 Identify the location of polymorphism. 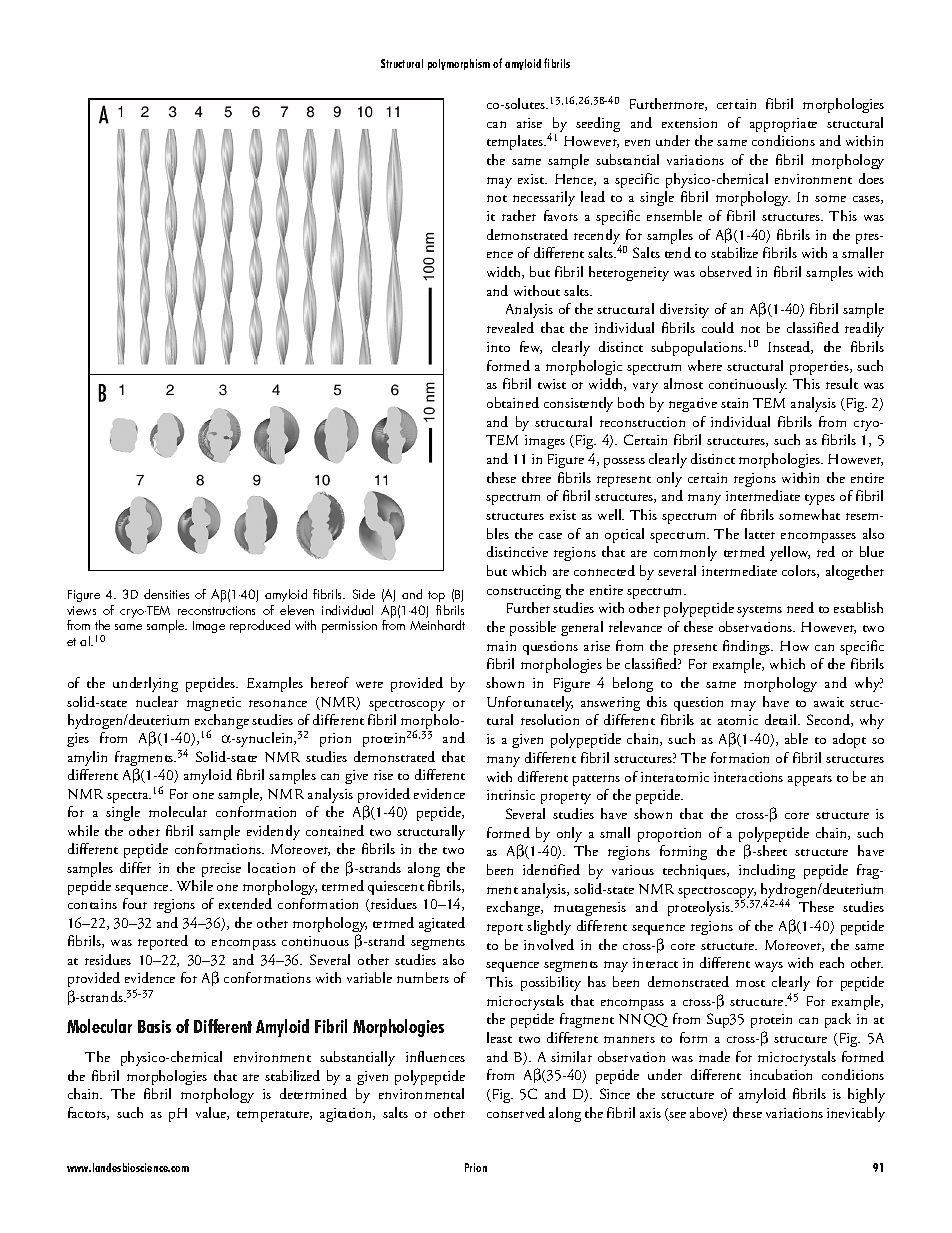
(459, 64).
